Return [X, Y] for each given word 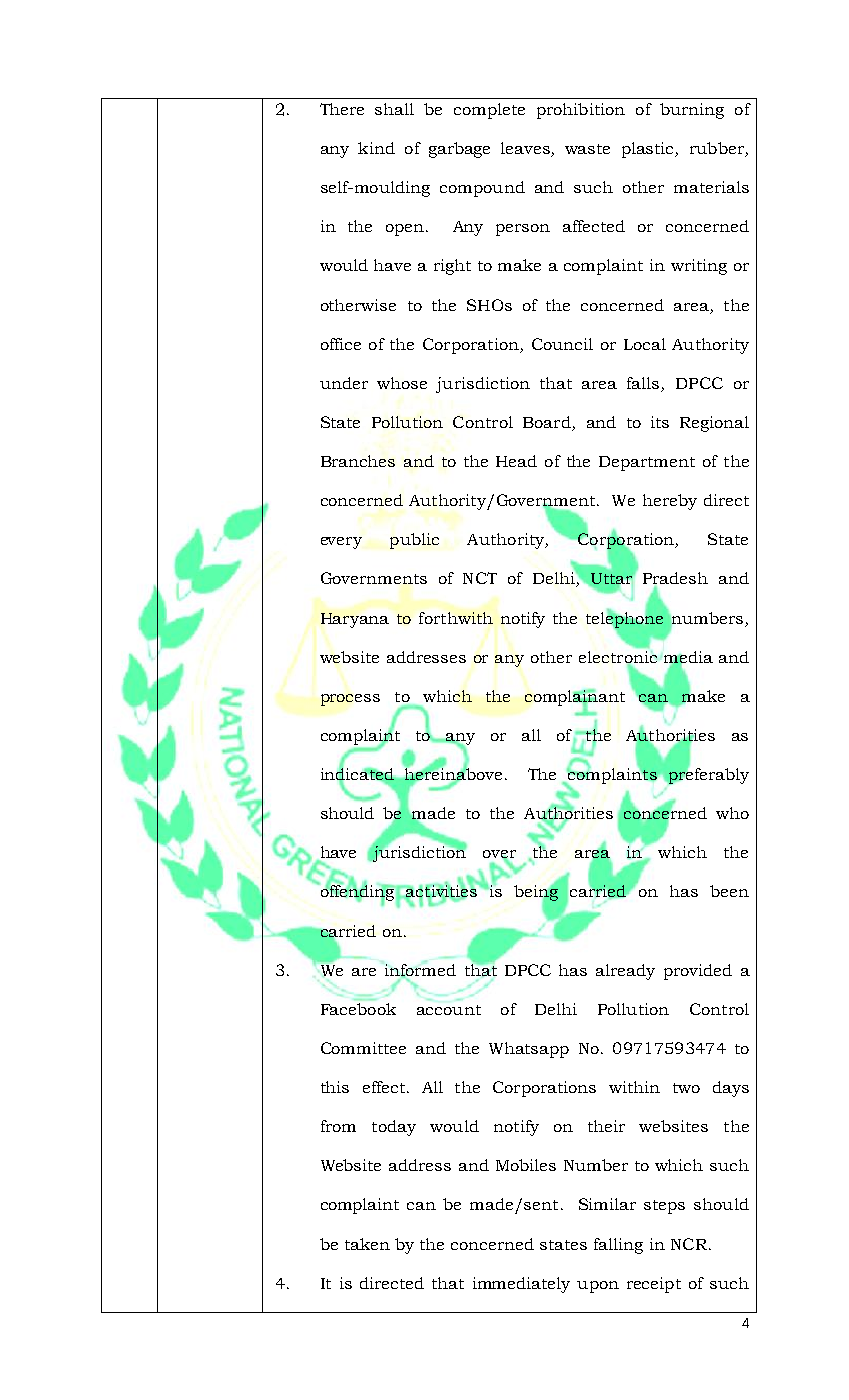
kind [376, 148]
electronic [618, 658]
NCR [689, 1244]
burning [692, 111]
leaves [526, 149]
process [350, 700]
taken [367, 1244]
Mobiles [526, 1165]
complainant [575, 698]
